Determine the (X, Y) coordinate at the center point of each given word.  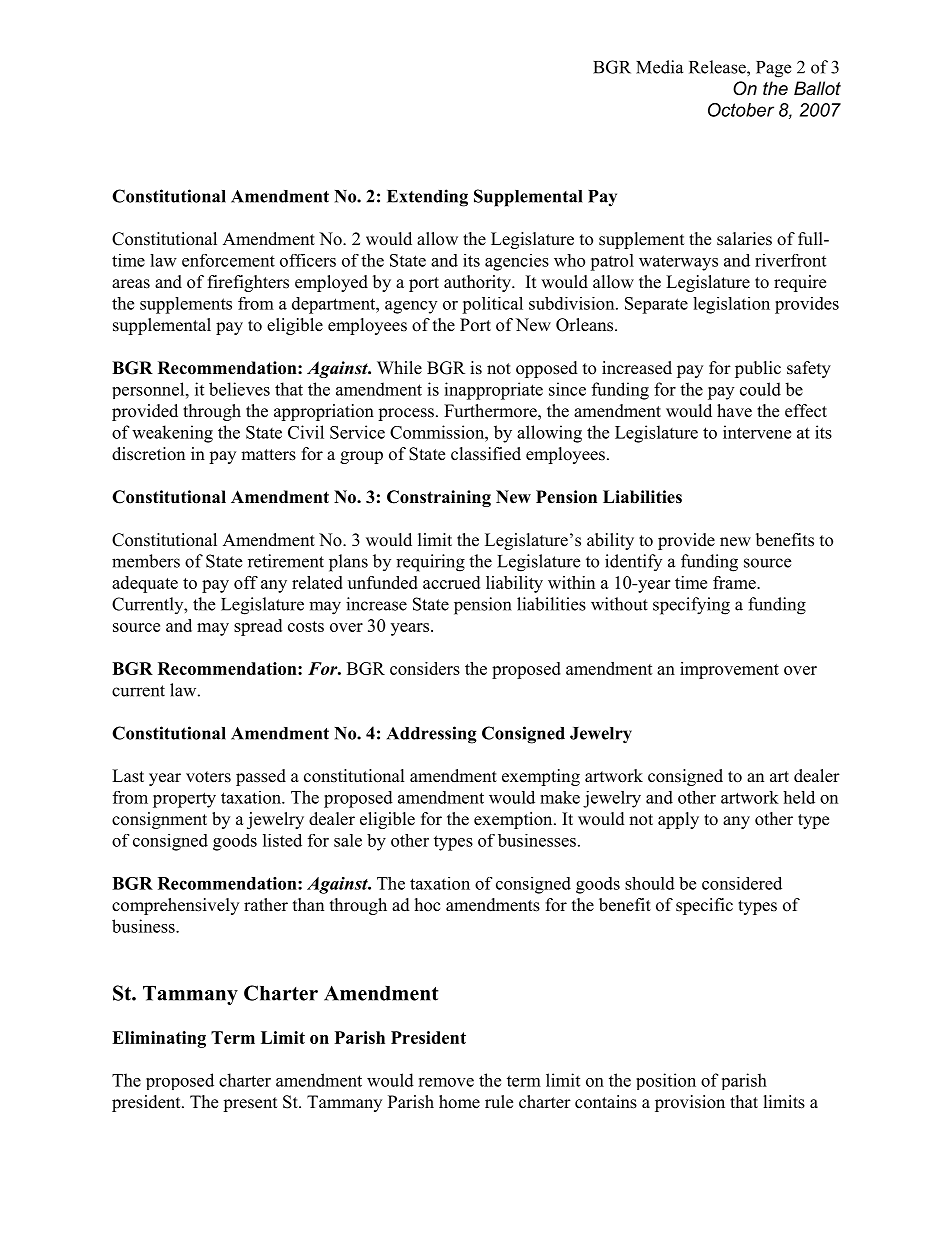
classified (486, 454)
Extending (427, 198)
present (250, 1104)
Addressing (432, 735)
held (799, 797)
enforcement (228, 260)
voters (208, 777)
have (734, 411)
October (741, 110)
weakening (172, 434)
